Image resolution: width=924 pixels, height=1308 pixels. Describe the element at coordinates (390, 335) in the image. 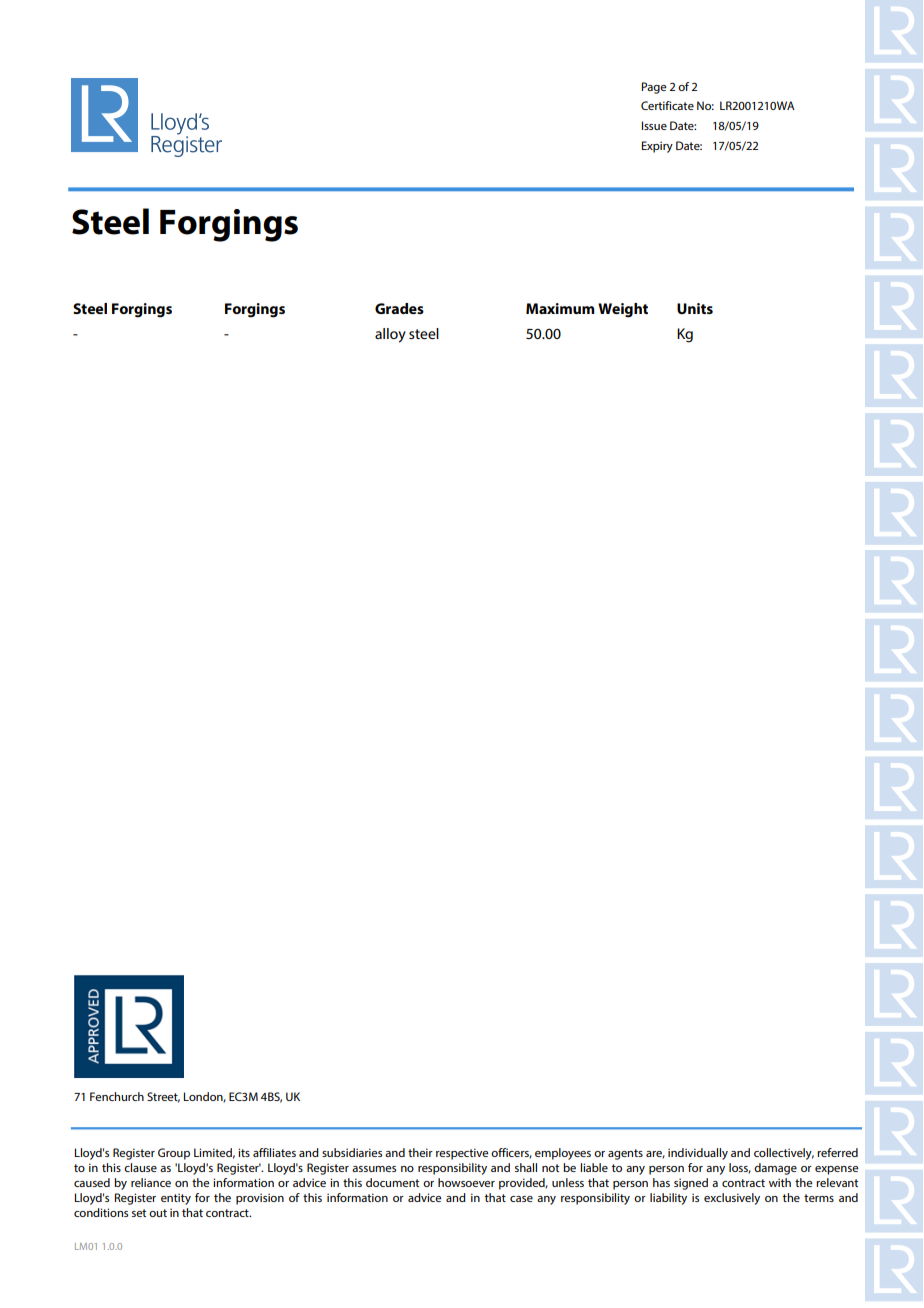

I see `alloy` at that location.
